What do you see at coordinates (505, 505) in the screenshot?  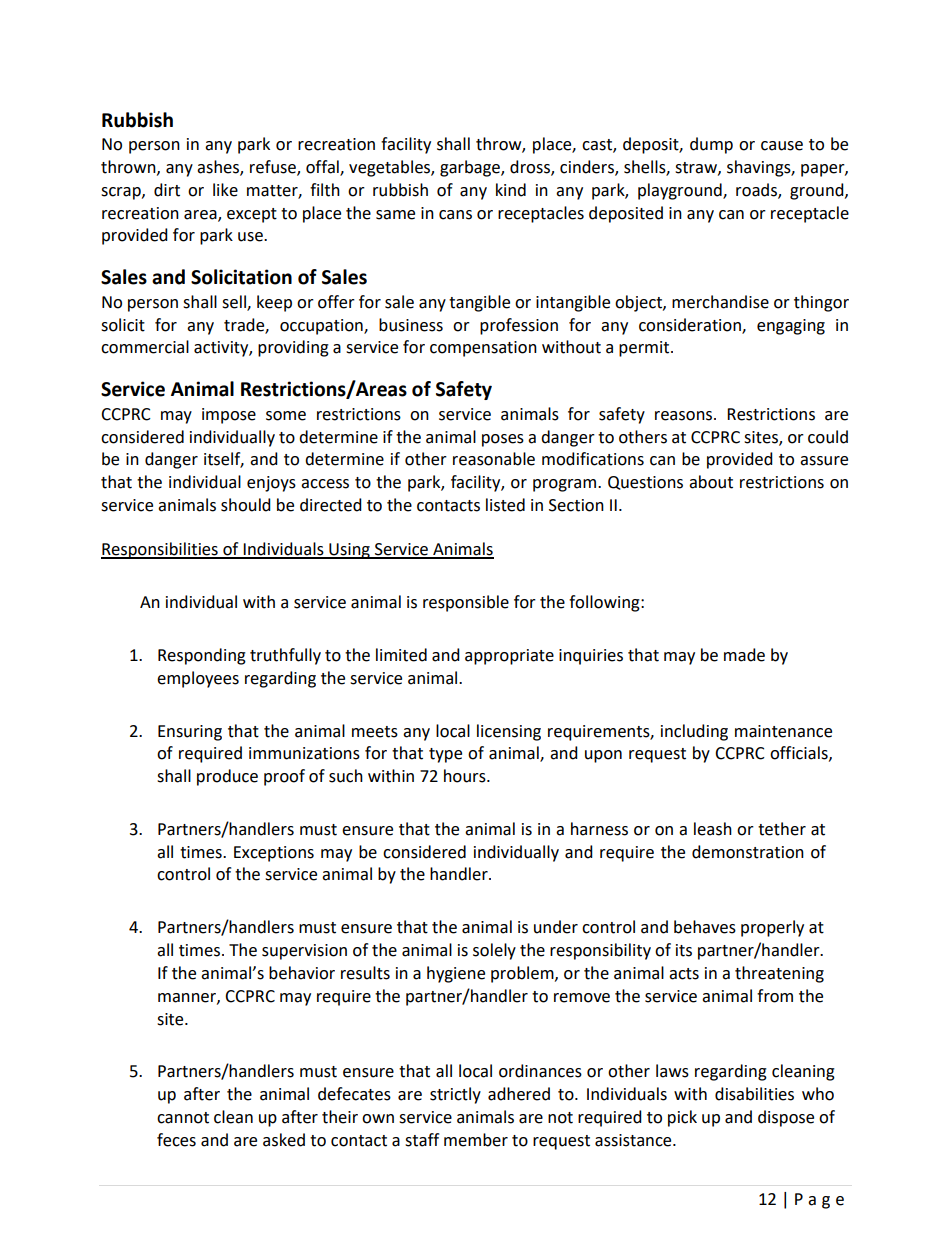 I see `listed` at bounding box center [505, 505].
